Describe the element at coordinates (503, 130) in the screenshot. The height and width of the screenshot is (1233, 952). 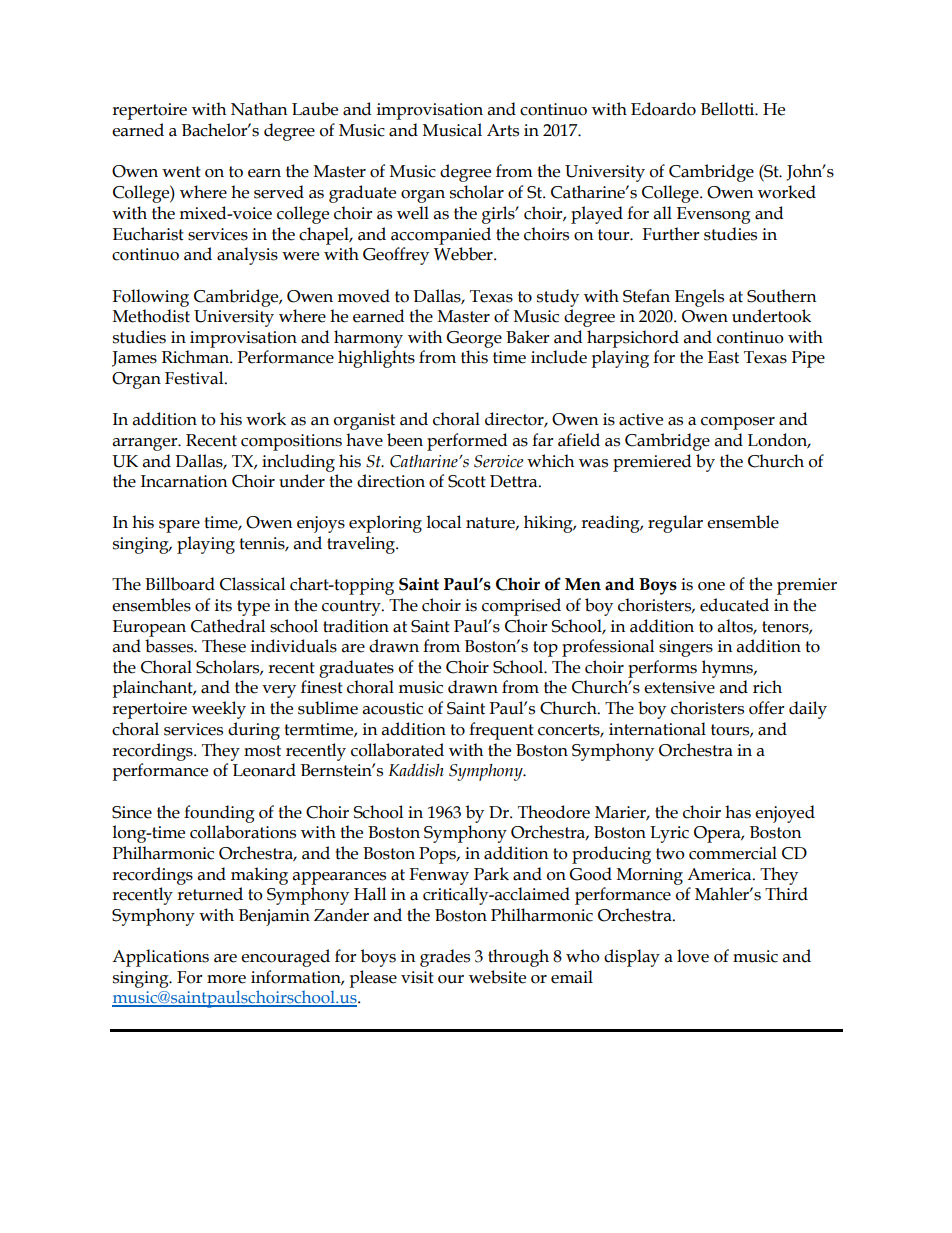
I see `Arts` at that location.
